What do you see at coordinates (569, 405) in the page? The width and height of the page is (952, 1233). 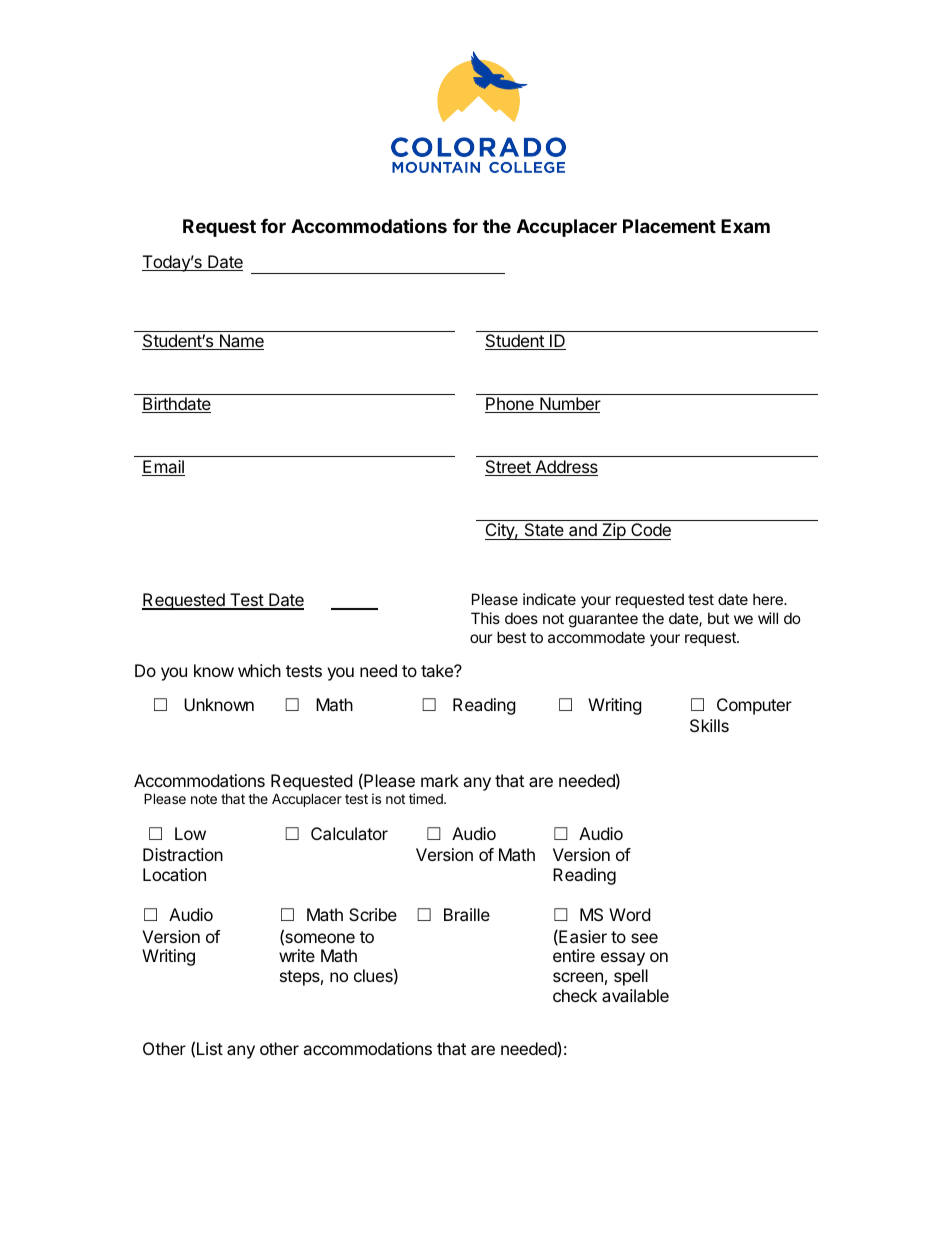 I see `Number` at bounding box center [569, 405].
